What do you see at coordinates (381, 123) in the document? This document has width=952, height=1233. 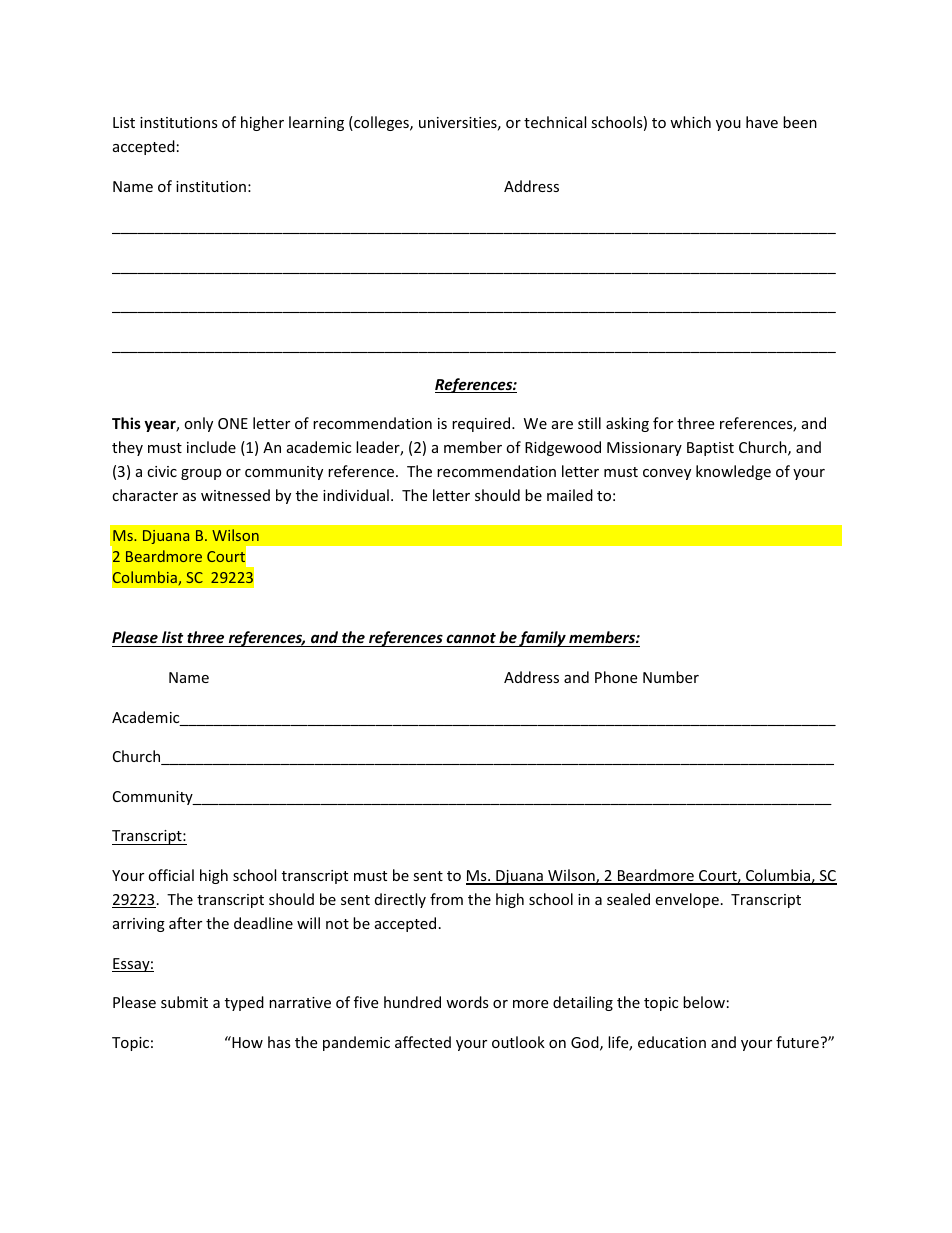 I see `colleges` at bounding box center [381, 123].
